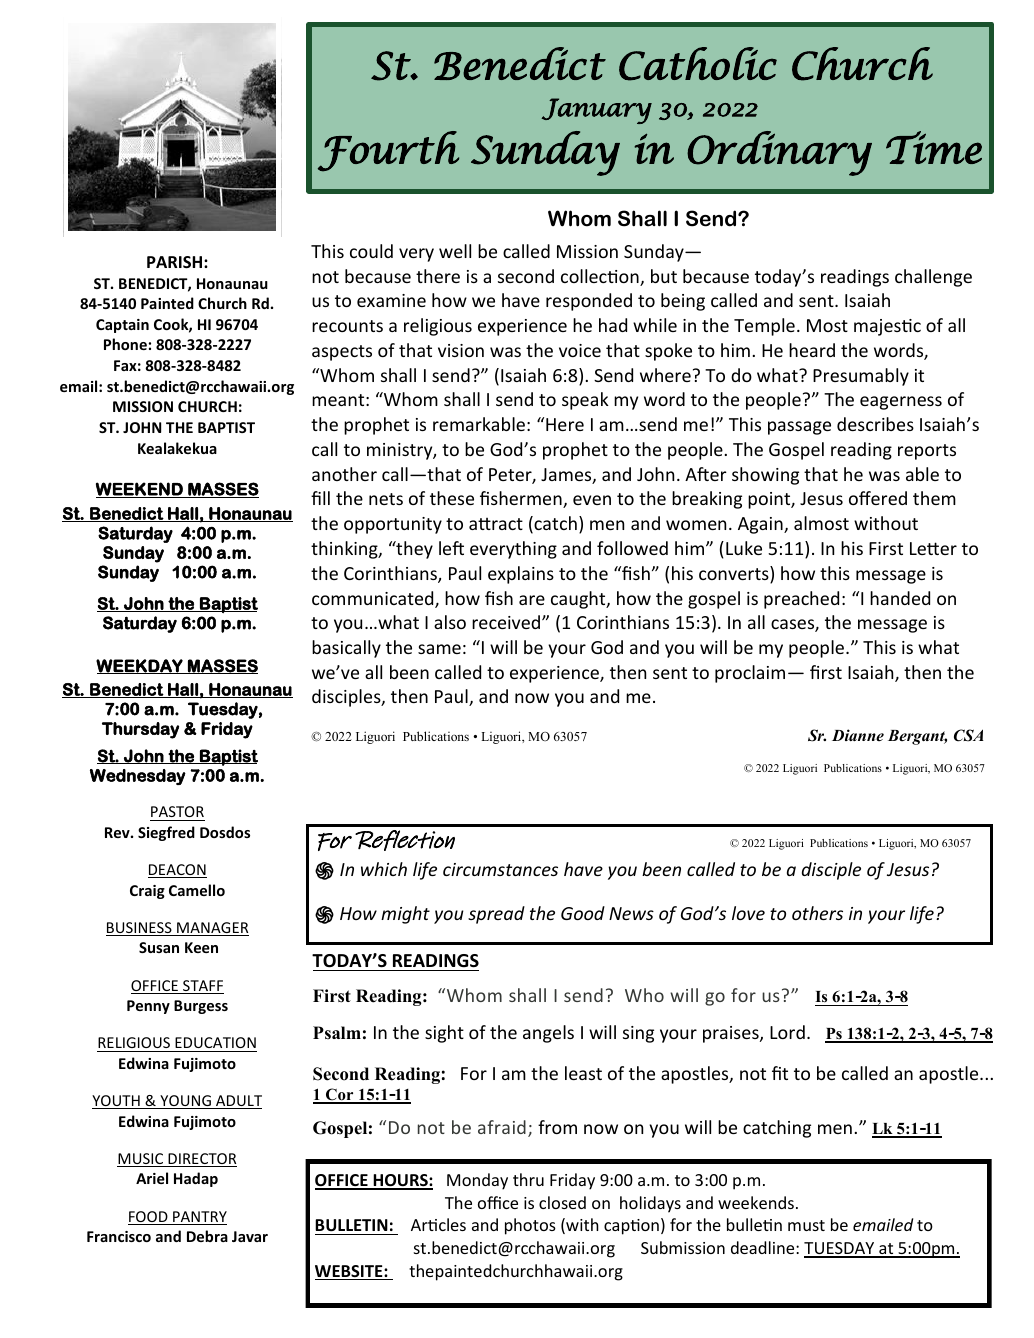 The image size is (1034, 1338). What do you see at coordinates (597, 111) in the image?
I see `January` at bounding box center [597, 111].
